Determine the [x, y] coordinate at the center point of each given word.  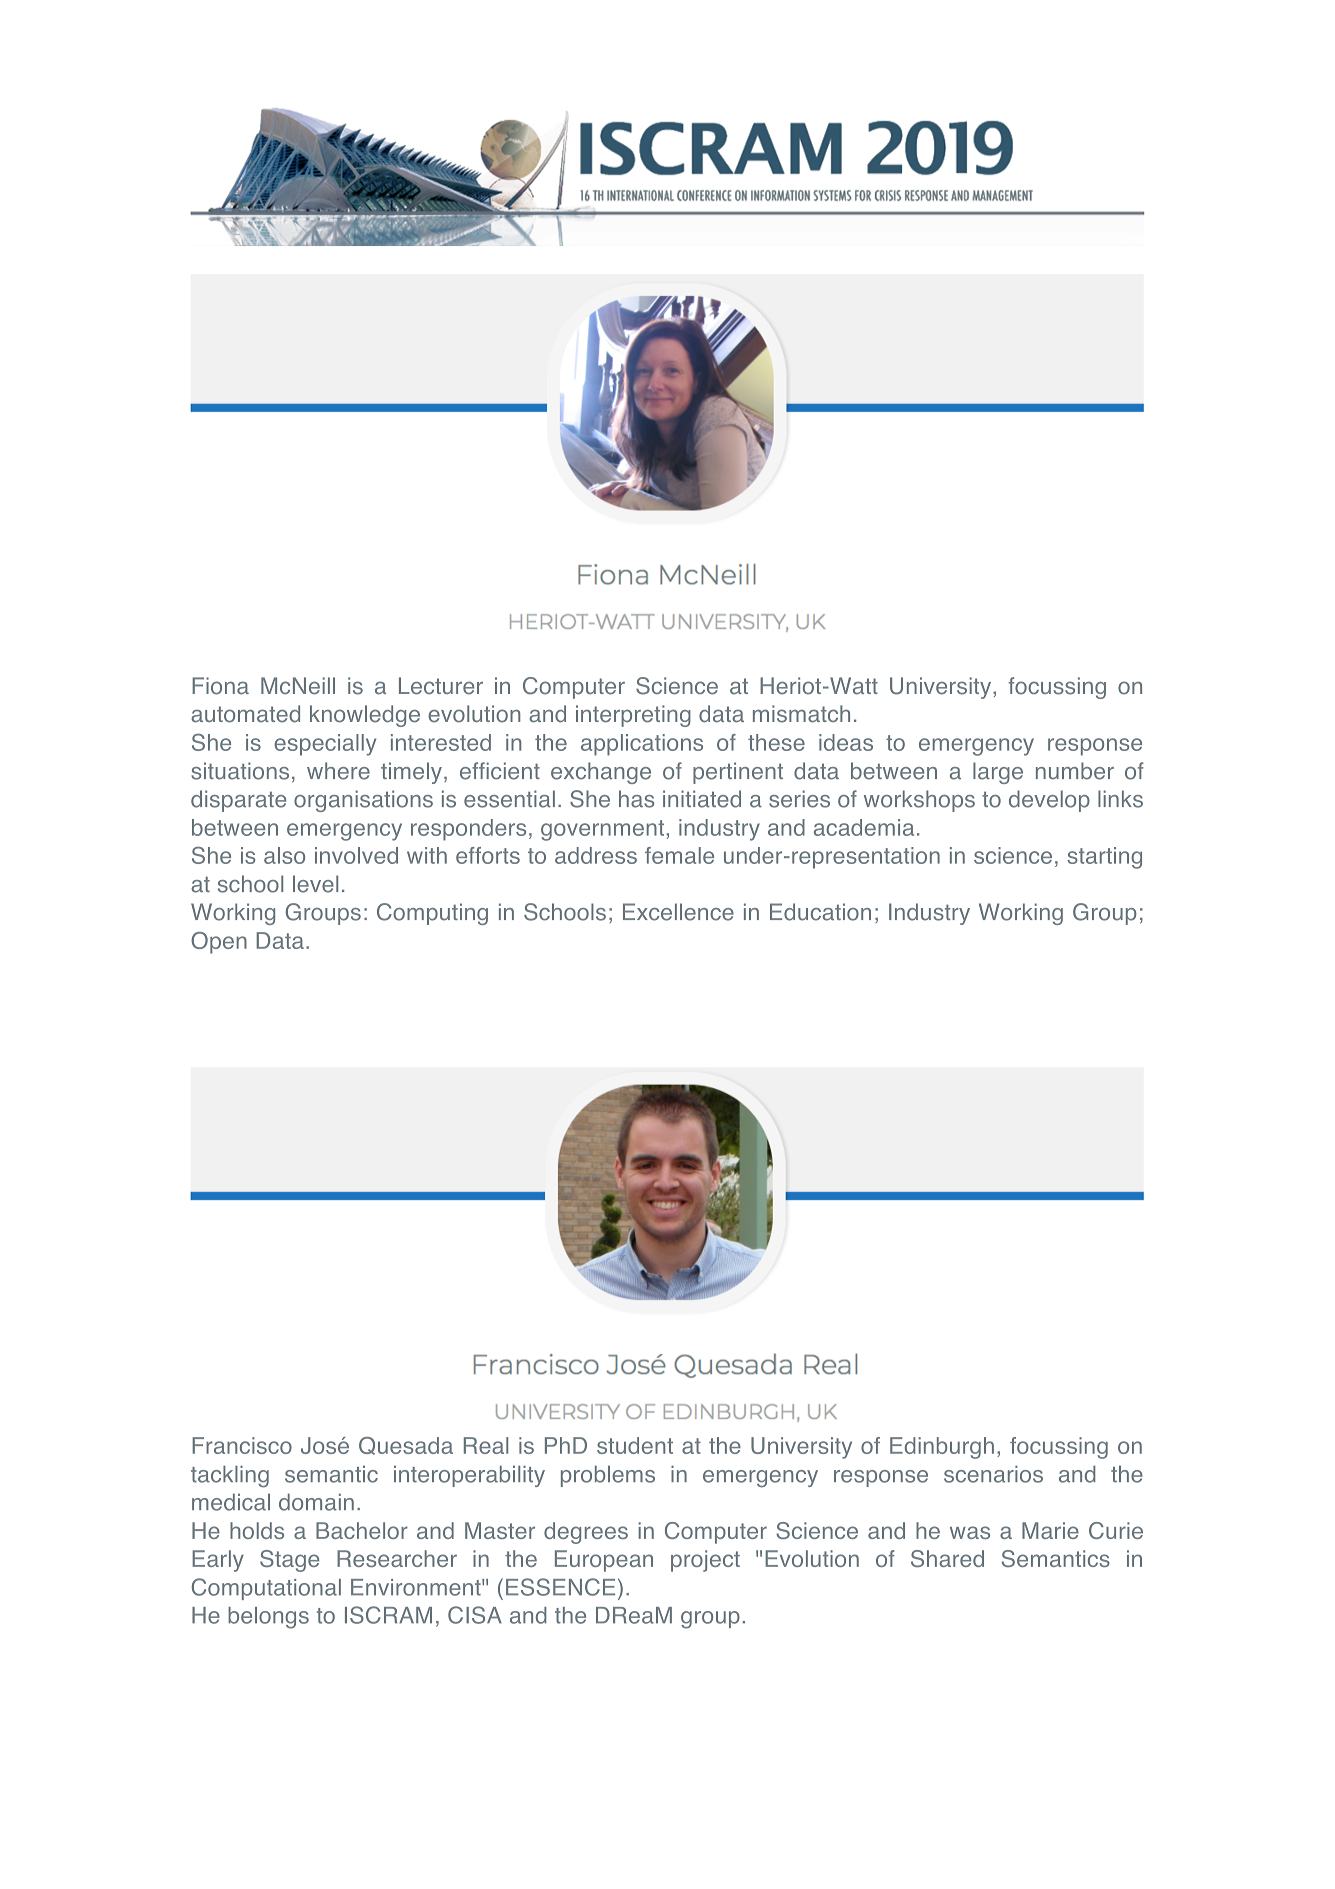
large [998, 773]
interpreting [633, 716]
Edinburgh [942, 1448]
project [705, 1561]
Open [219, 943]
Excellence [678, 912]
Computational [266, 1589]
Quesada [406, 1446]
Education [820, 912]
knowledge [365, 716]
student [635, 1445]
